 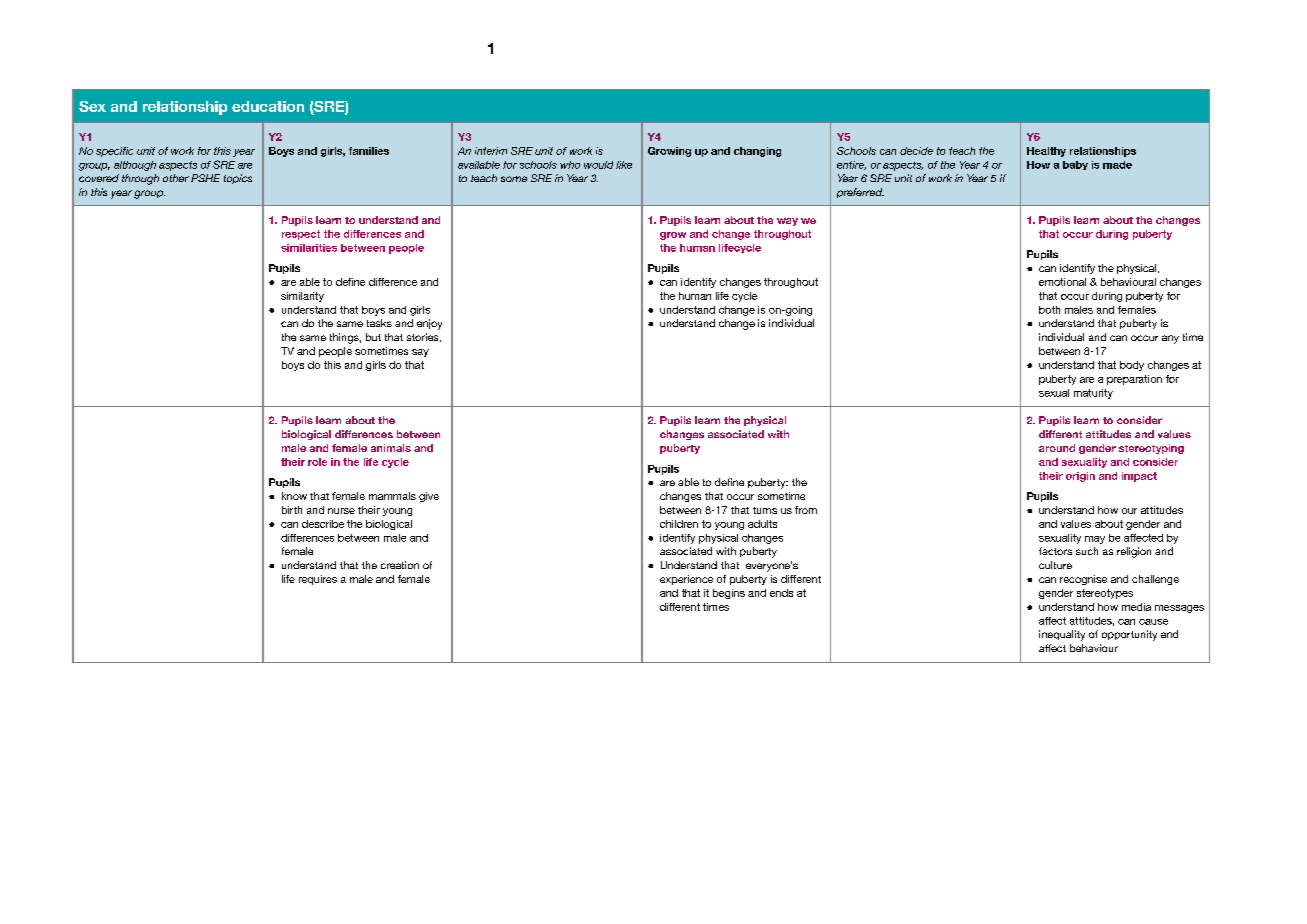 I want to click on Healthy, so click(x=1046, y=152).
